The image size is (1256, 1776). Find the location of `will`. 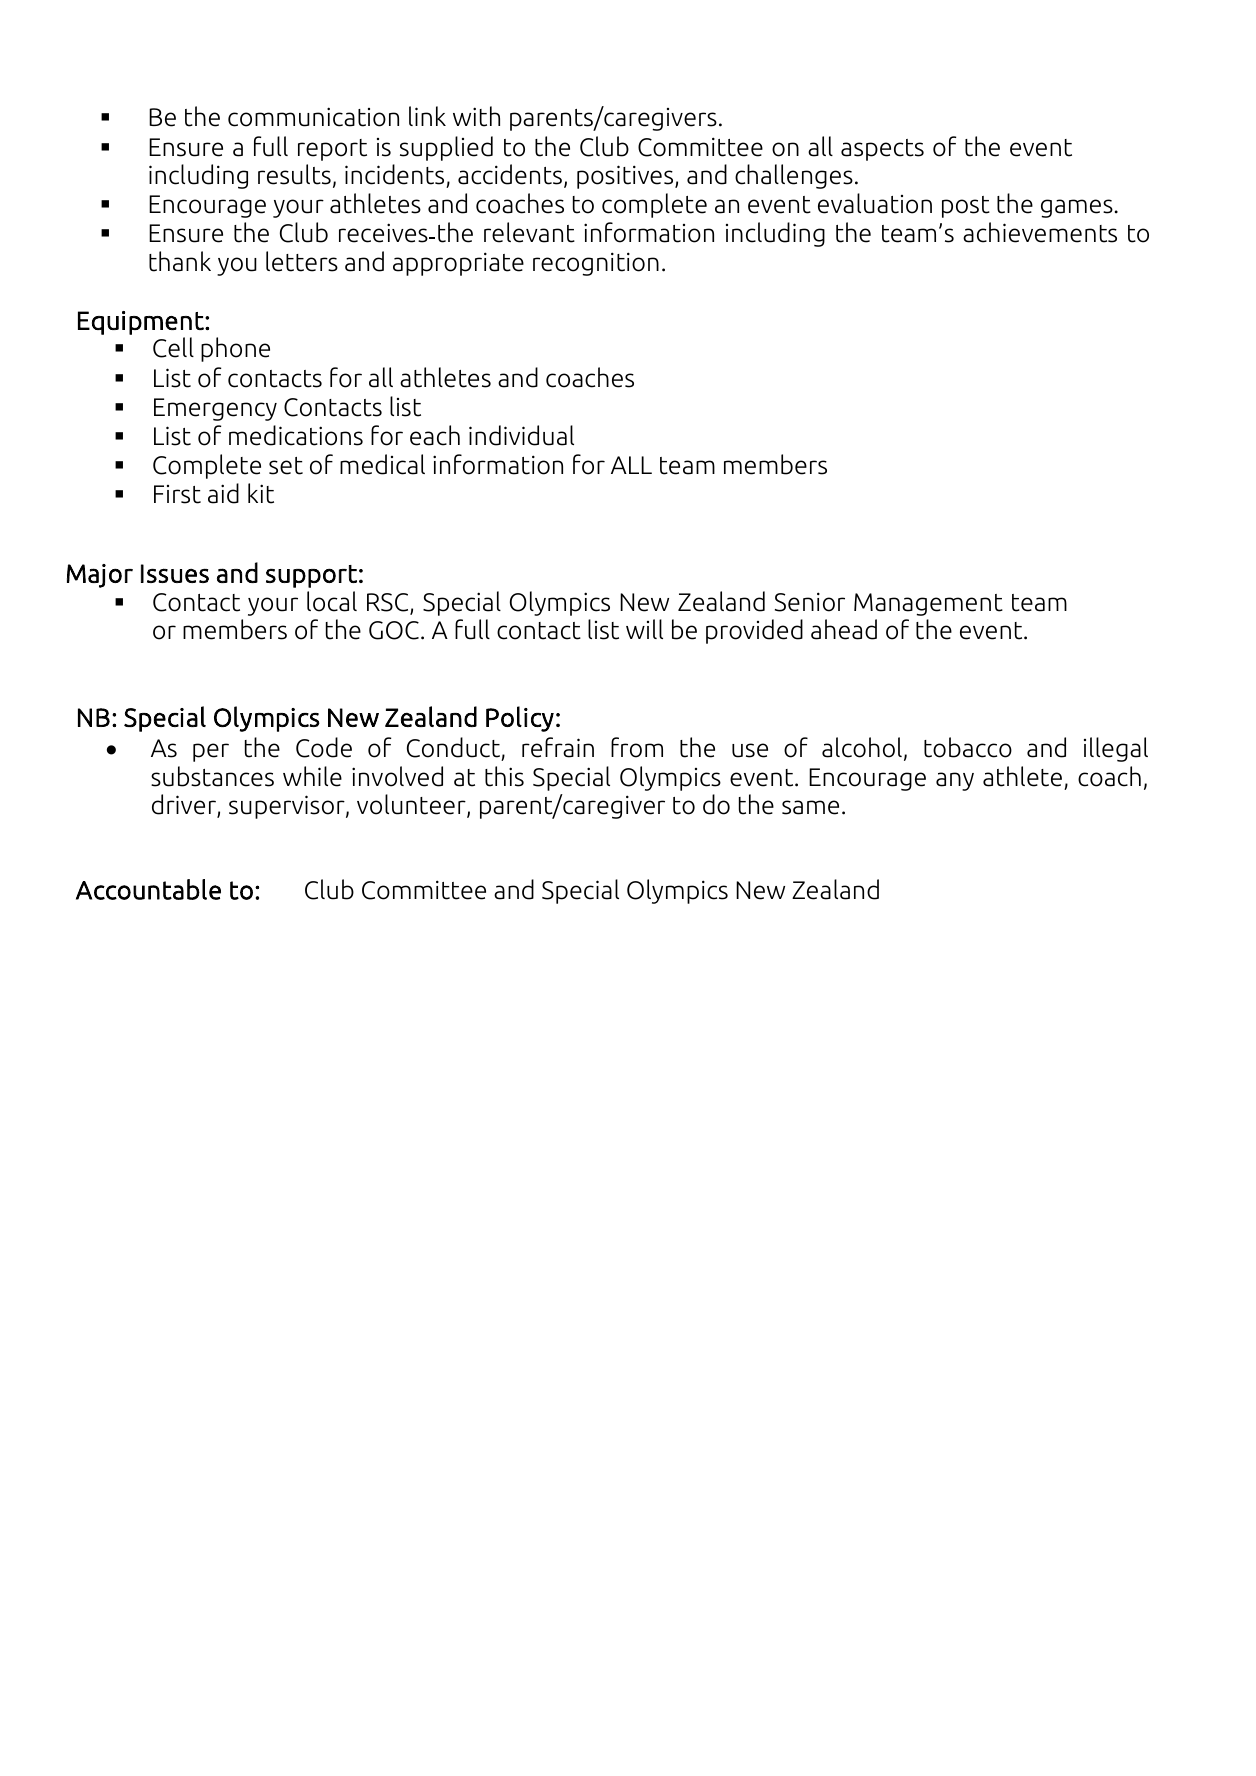

will is located at coordinates (644, 629).
